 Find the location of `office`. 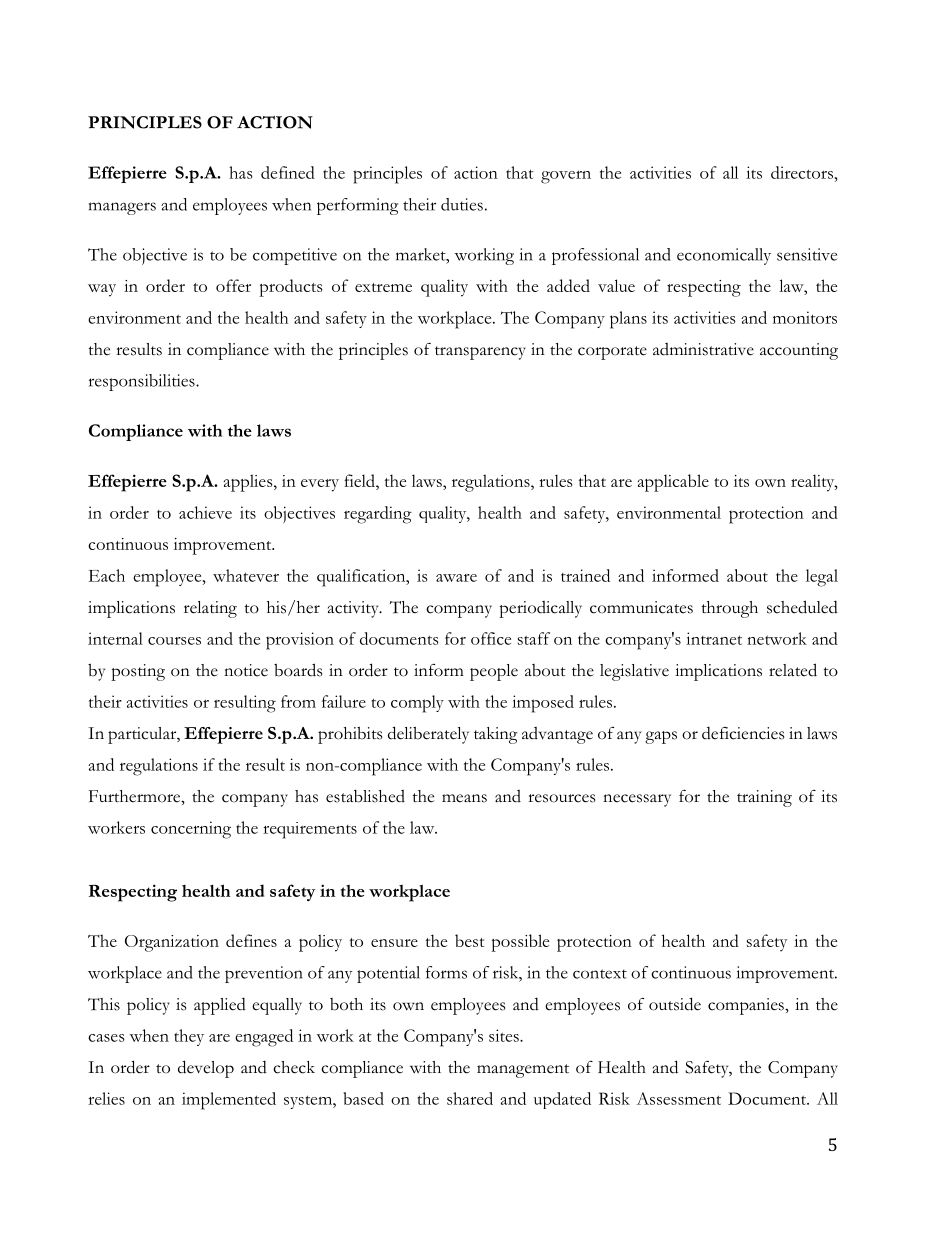

office is located at coordinates (491, 638).
